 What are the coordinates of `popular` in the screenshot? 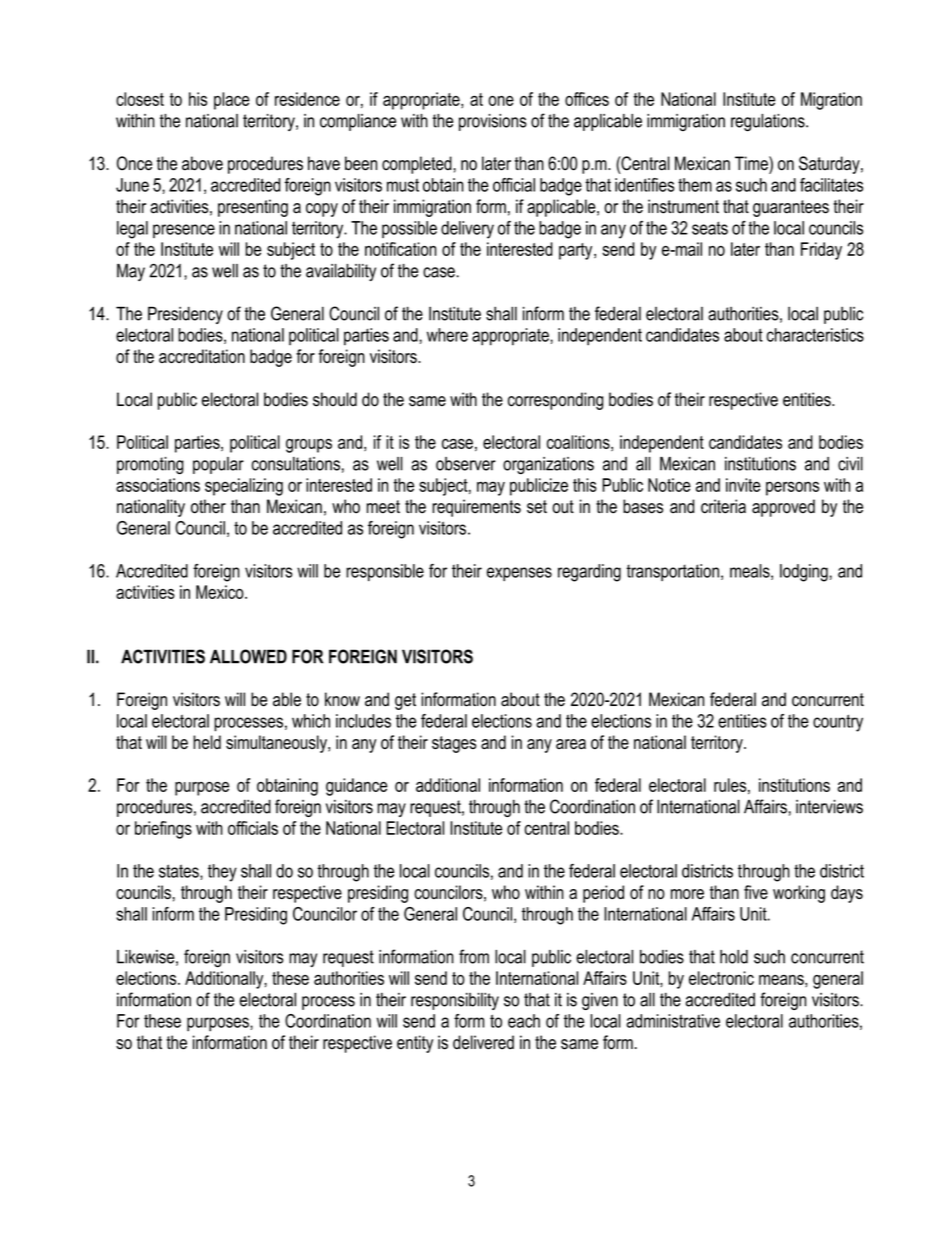 It's located at (218, 465).
